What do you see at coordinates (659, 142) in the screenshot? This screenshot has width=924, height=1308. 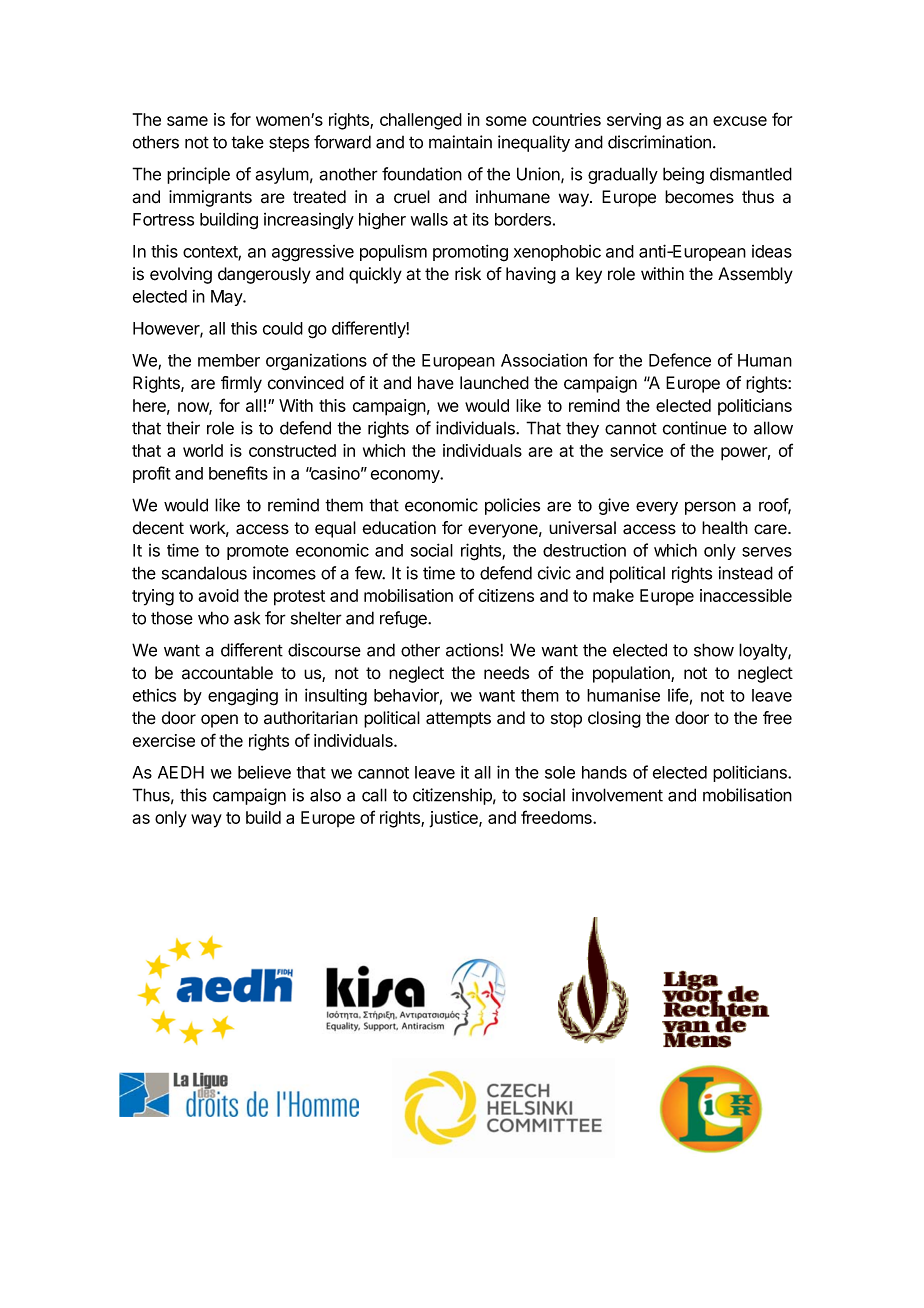 I see `discrimination` at bounding box center [659, 142].
